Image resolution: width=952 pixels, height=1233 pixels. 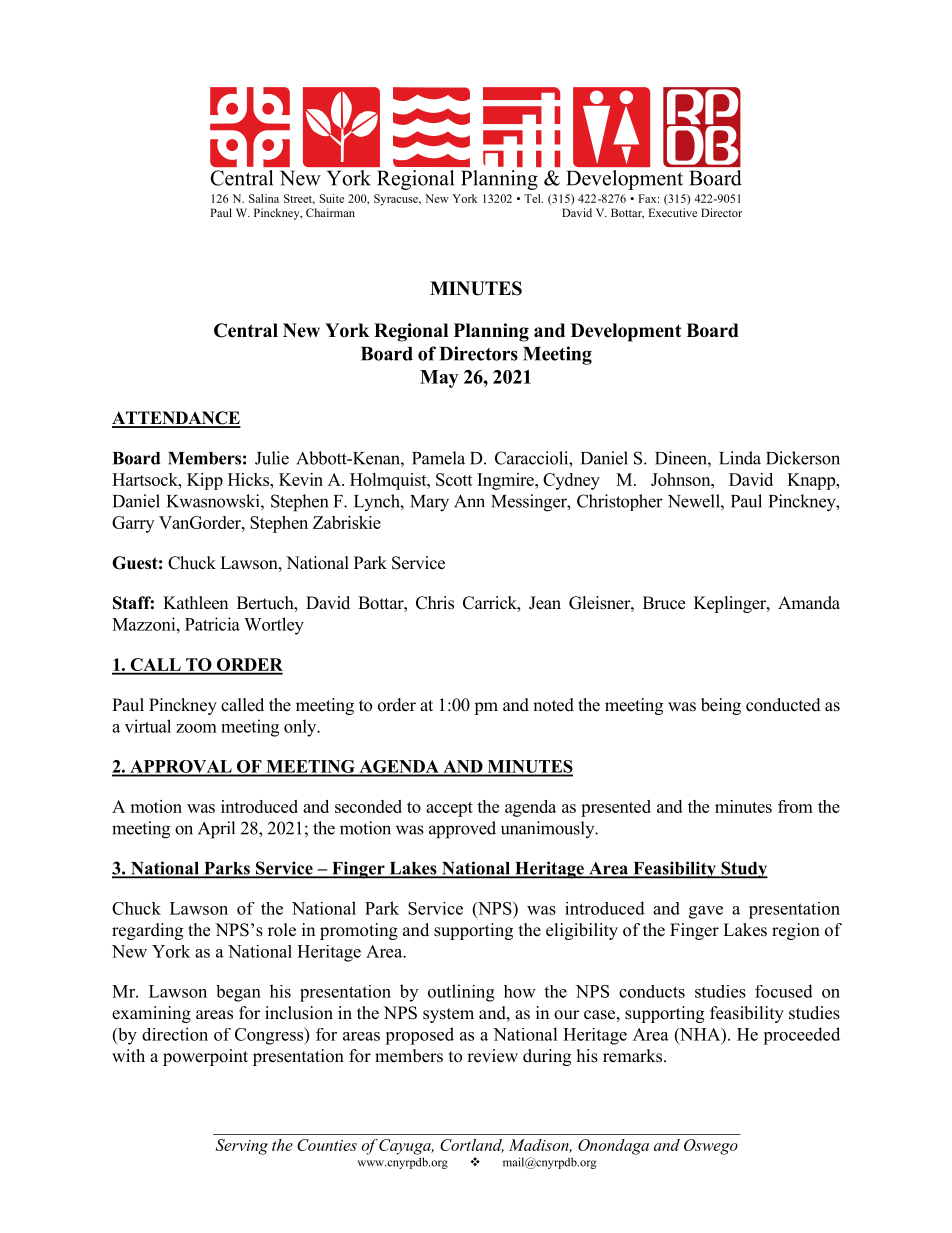 I want to click on ATTENDANCE, so click(x=176, y=419).
